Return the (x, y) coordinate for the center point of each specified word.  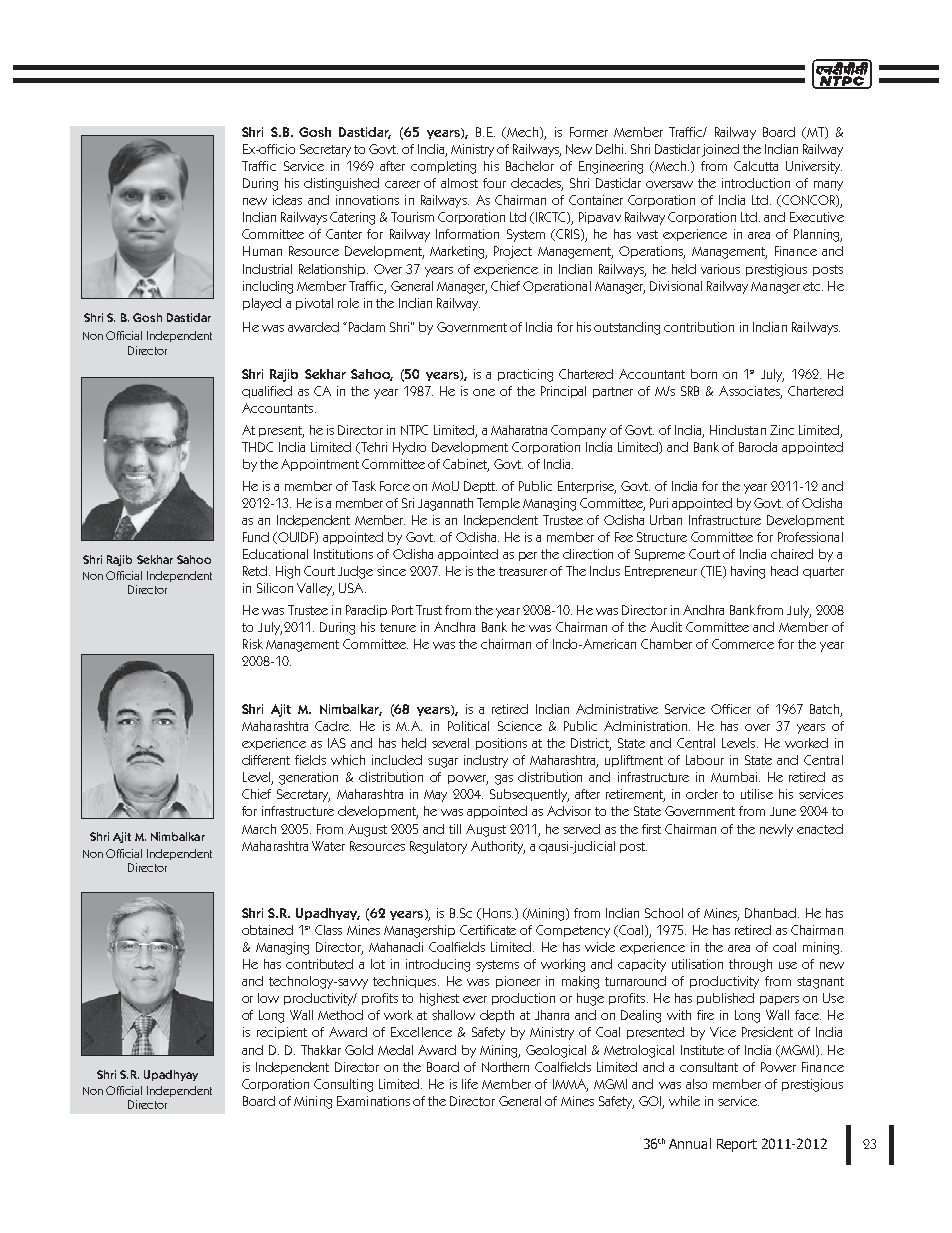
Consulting (343, 1085)
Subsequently (529, 795)
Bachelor (530, 166)
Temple (498, 504)
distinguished (341, 184)
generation (308, 778)
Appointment (320, 465)
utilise (757, 794)
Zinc (782, 430)
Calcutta (756, 166)
